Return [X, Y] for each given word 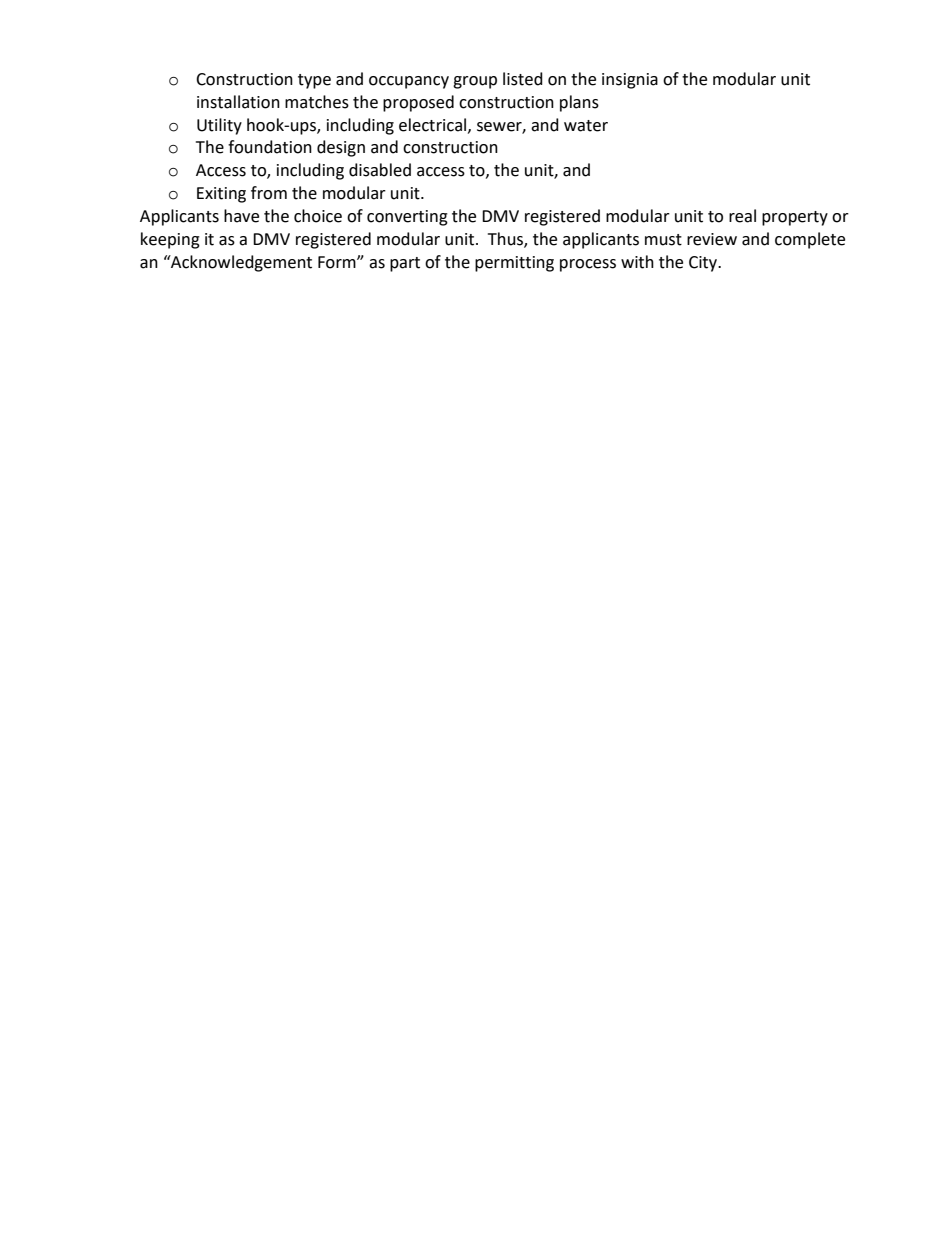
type [314, 81]
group [475, 82]
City [704, 264]
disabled [380, 170]
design [341, 148]
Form [338, 262]
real [742, 216]
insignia [630, 81]
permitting [514, 264]
